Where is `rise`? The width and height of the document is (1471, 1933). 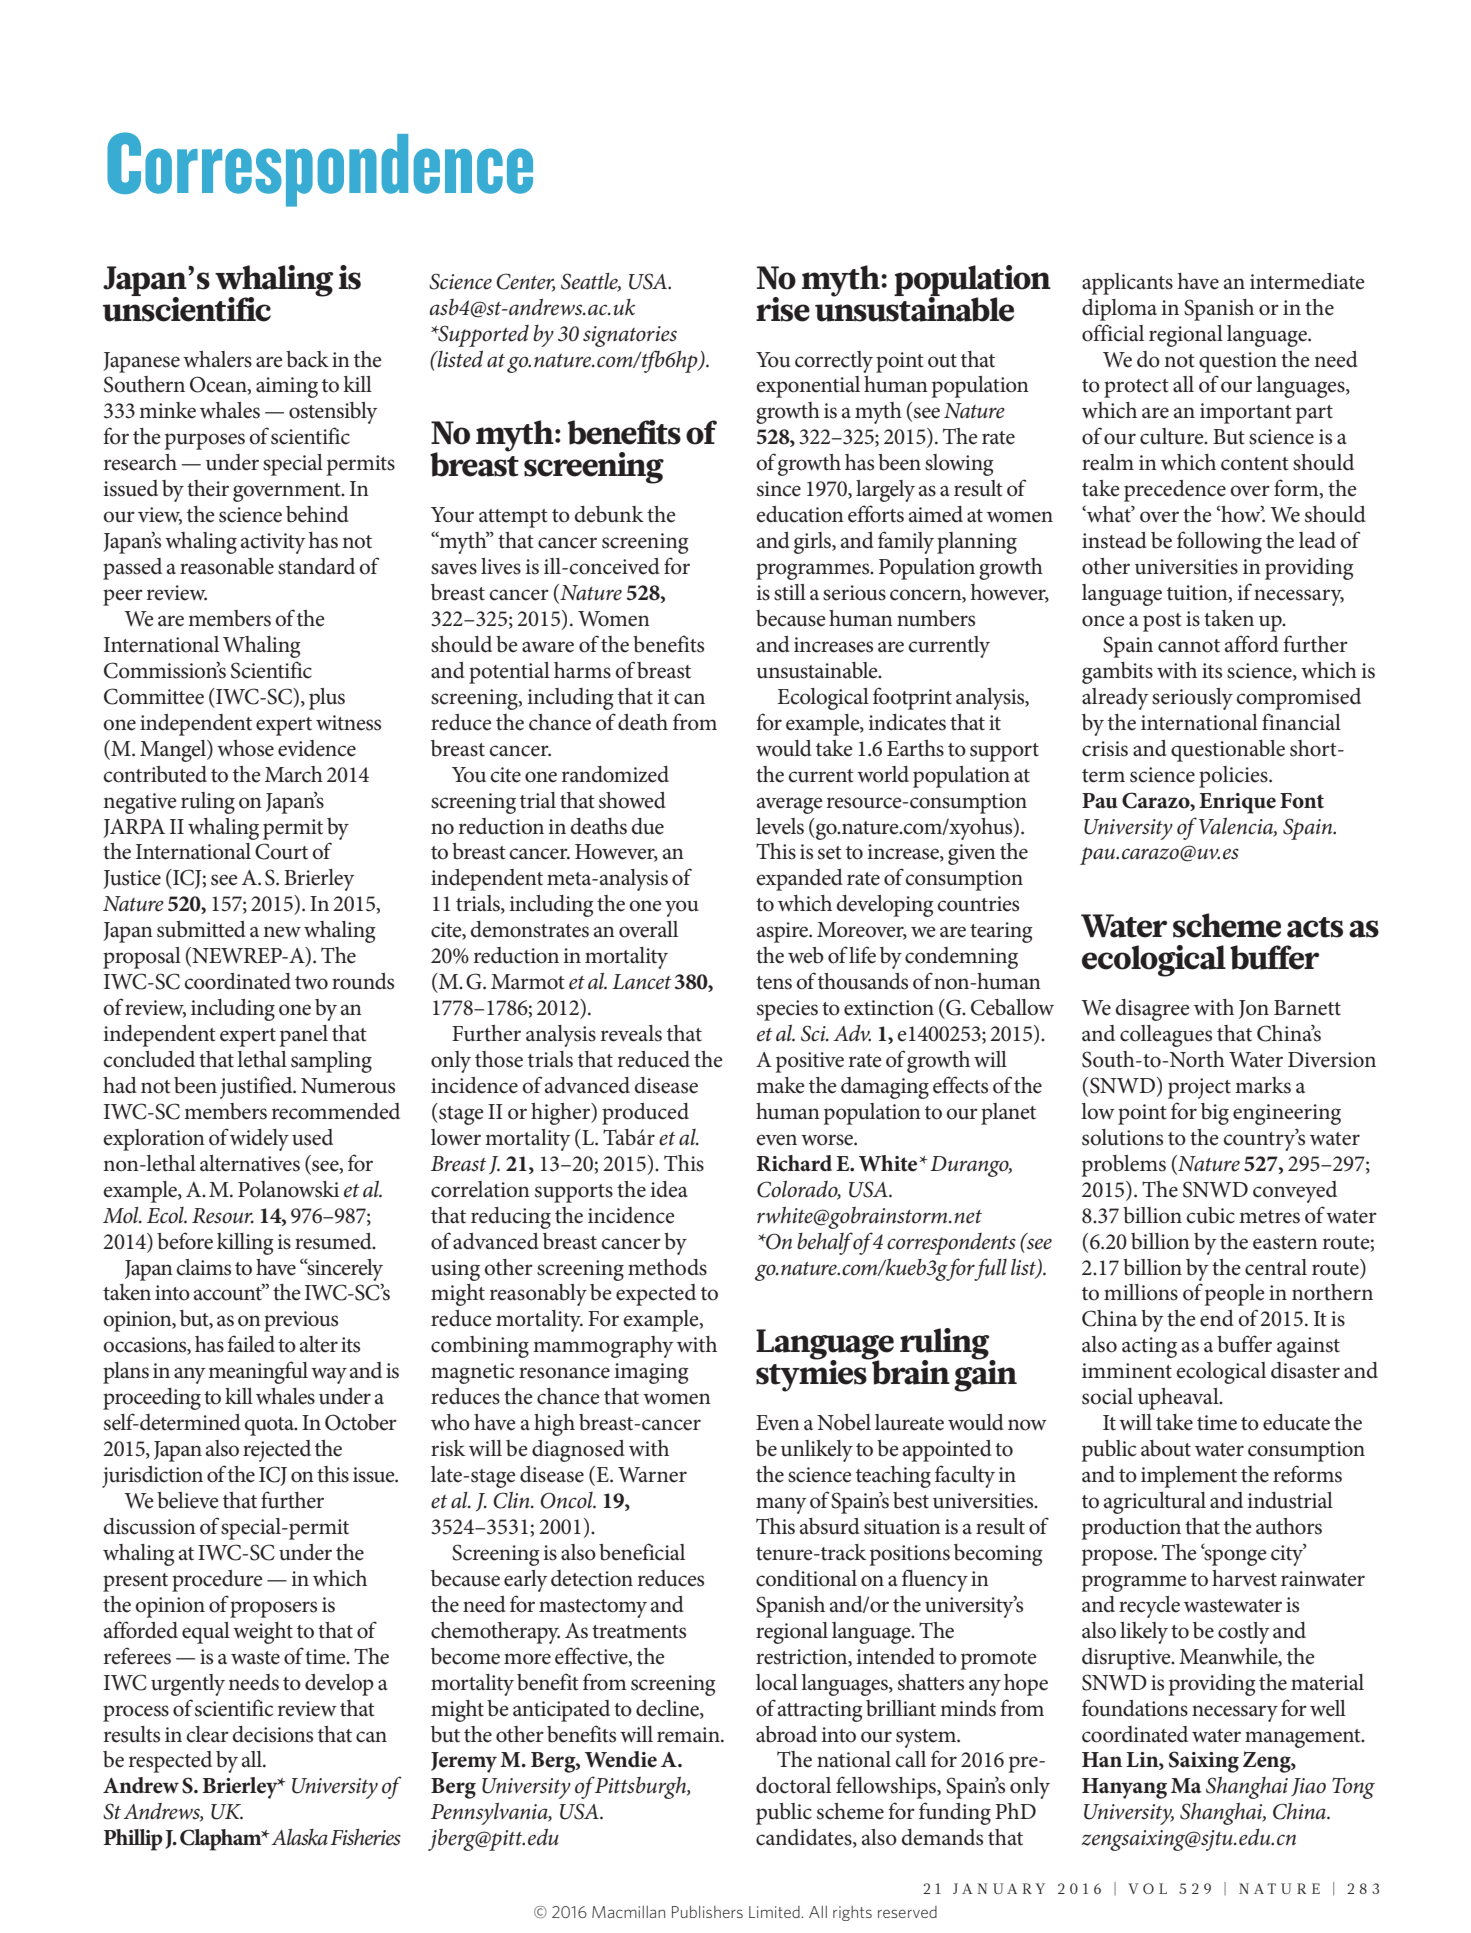
rise is located at coordinates (783, 309).
